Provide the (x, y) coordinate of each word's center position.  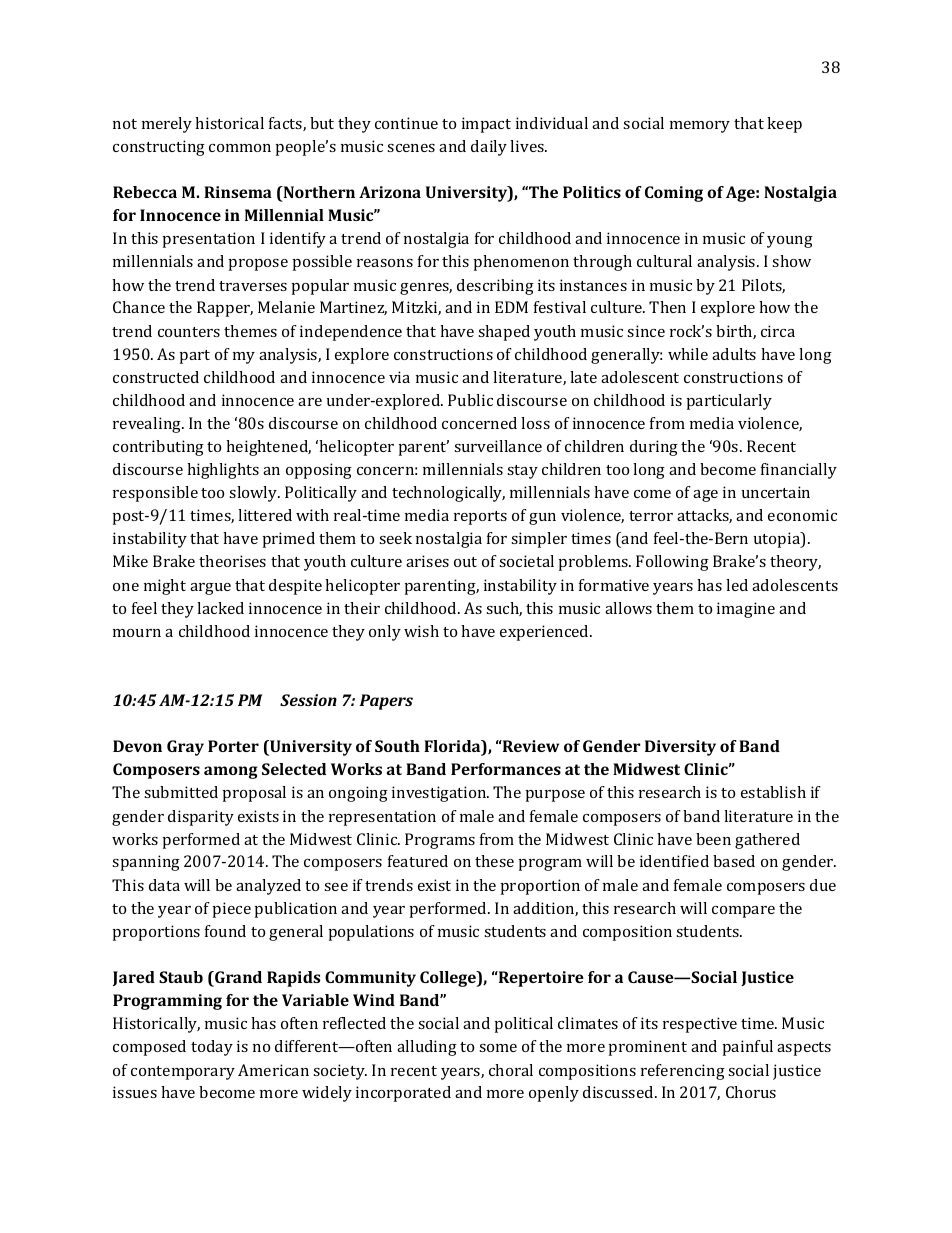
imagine (746, 610)
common (240, 148)
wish (421, 631)
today (212, 1048)
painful (748, 1048)
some (498, 1048)
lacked (220, 608)
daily (489, 148)
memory (700, 127)
